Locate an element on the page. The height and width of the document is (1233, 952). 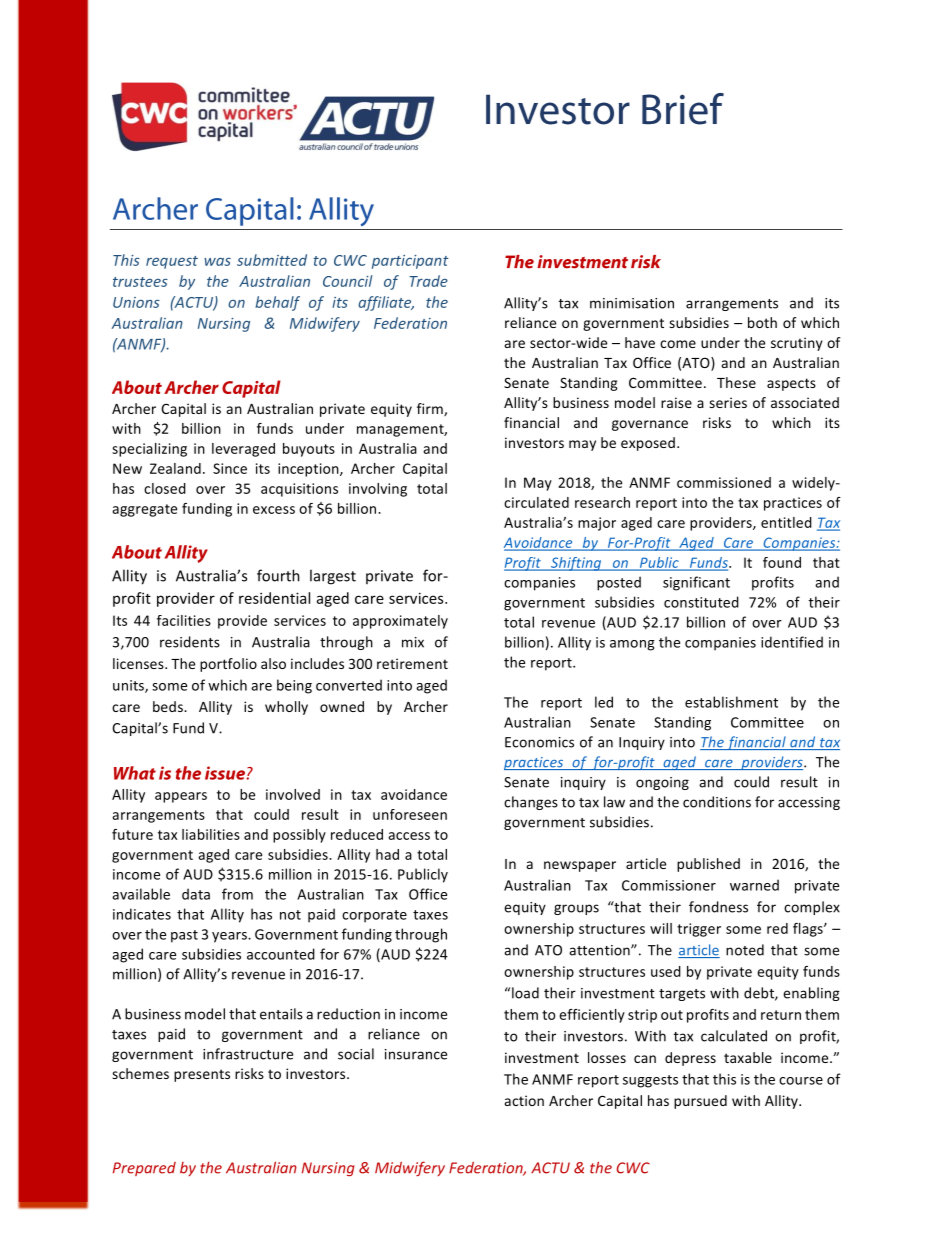
fourth is located at coordinates (278, 575).
